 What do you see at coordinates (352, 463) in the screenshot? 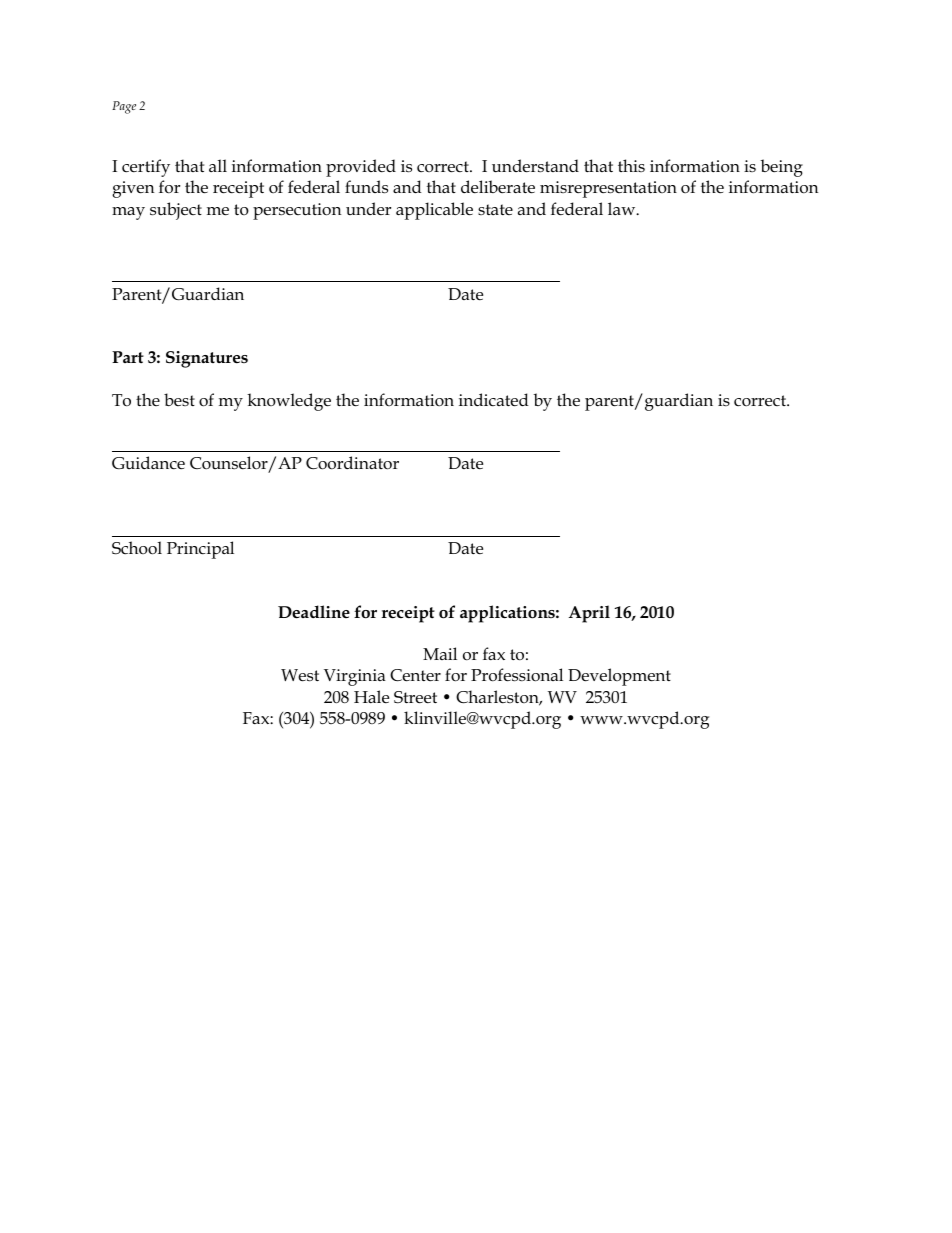
I see `Coordinator` at bounding box center [352, 463].
